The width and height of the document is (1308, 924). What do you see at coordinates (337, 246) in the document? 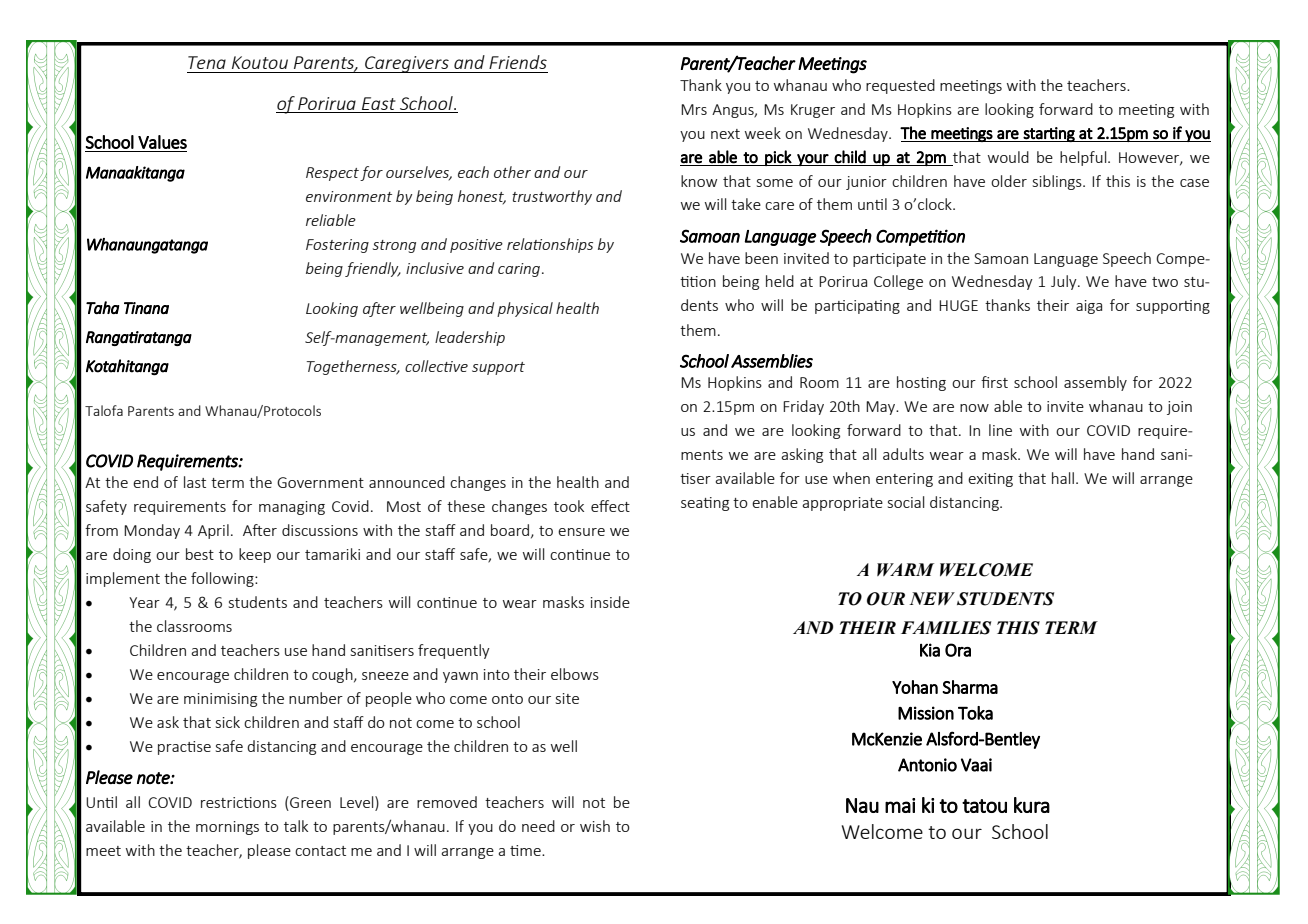
I see `Fostering` at bounding box center [337, 246].
